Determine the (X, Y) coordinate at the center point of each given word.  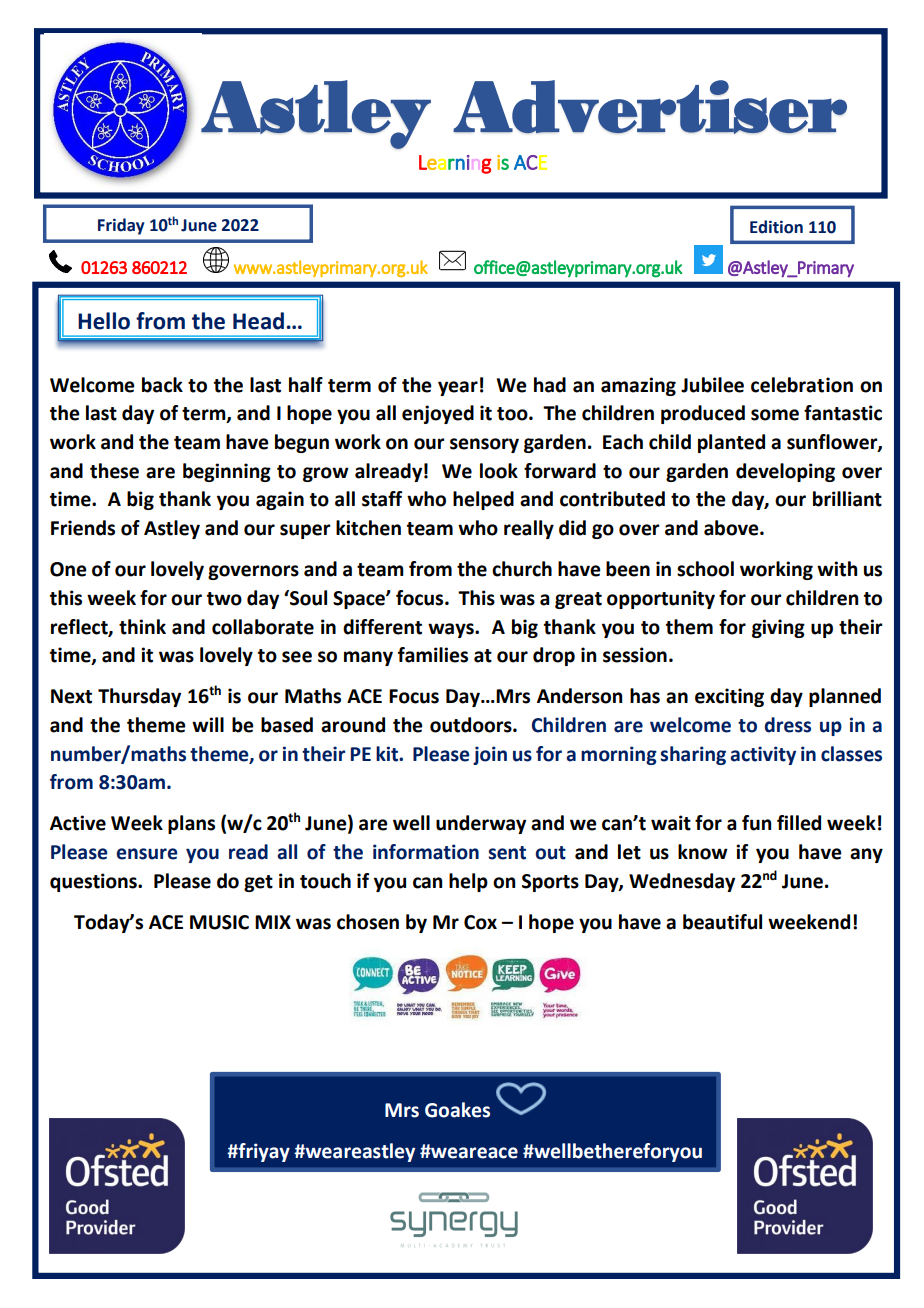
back (162, 385)
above (732, 528)
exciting (729, 697)
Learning (455, 164)
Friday (121, 226)
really (529, 529)
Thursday (139, 697)
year (458, 388)
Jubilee (712, 385)
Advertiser (650, 107)
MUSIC (219, 922)
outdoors (472, 725)
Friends (83, 528)
